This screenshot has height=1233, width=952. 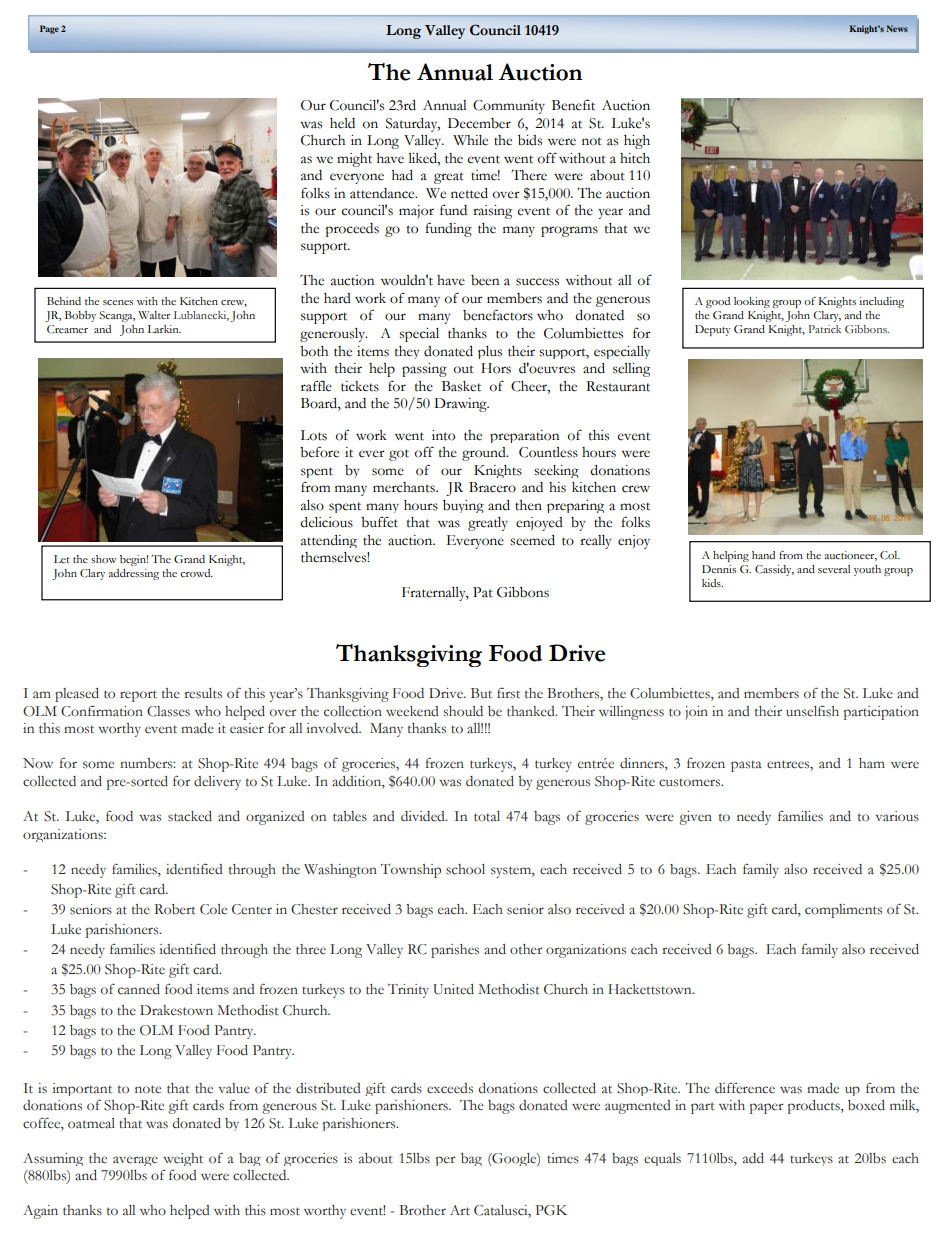 I want to click on Community, so click(x=509, y=107).
